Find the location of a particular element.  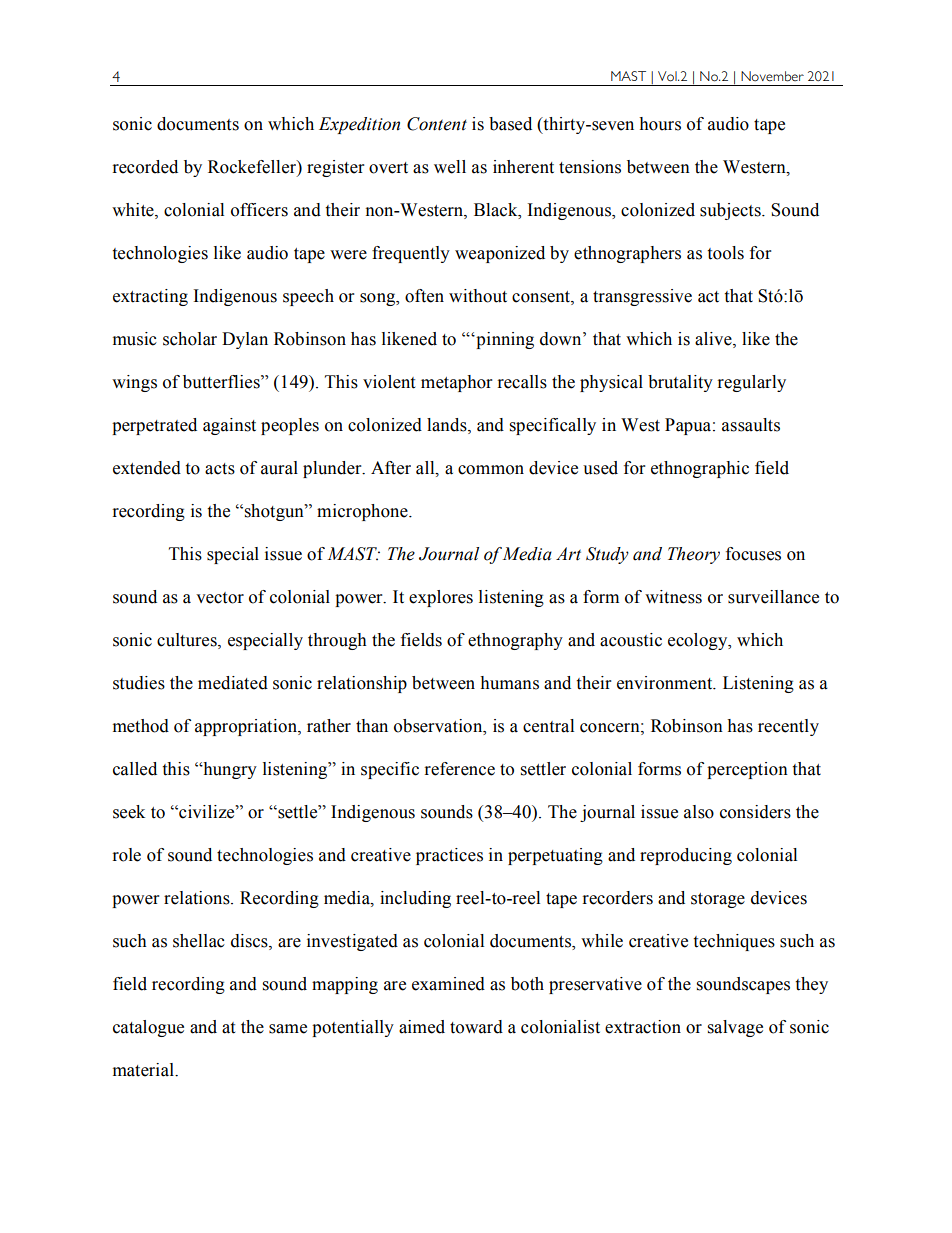

catalogue is located at coordinates (148, 1028).
